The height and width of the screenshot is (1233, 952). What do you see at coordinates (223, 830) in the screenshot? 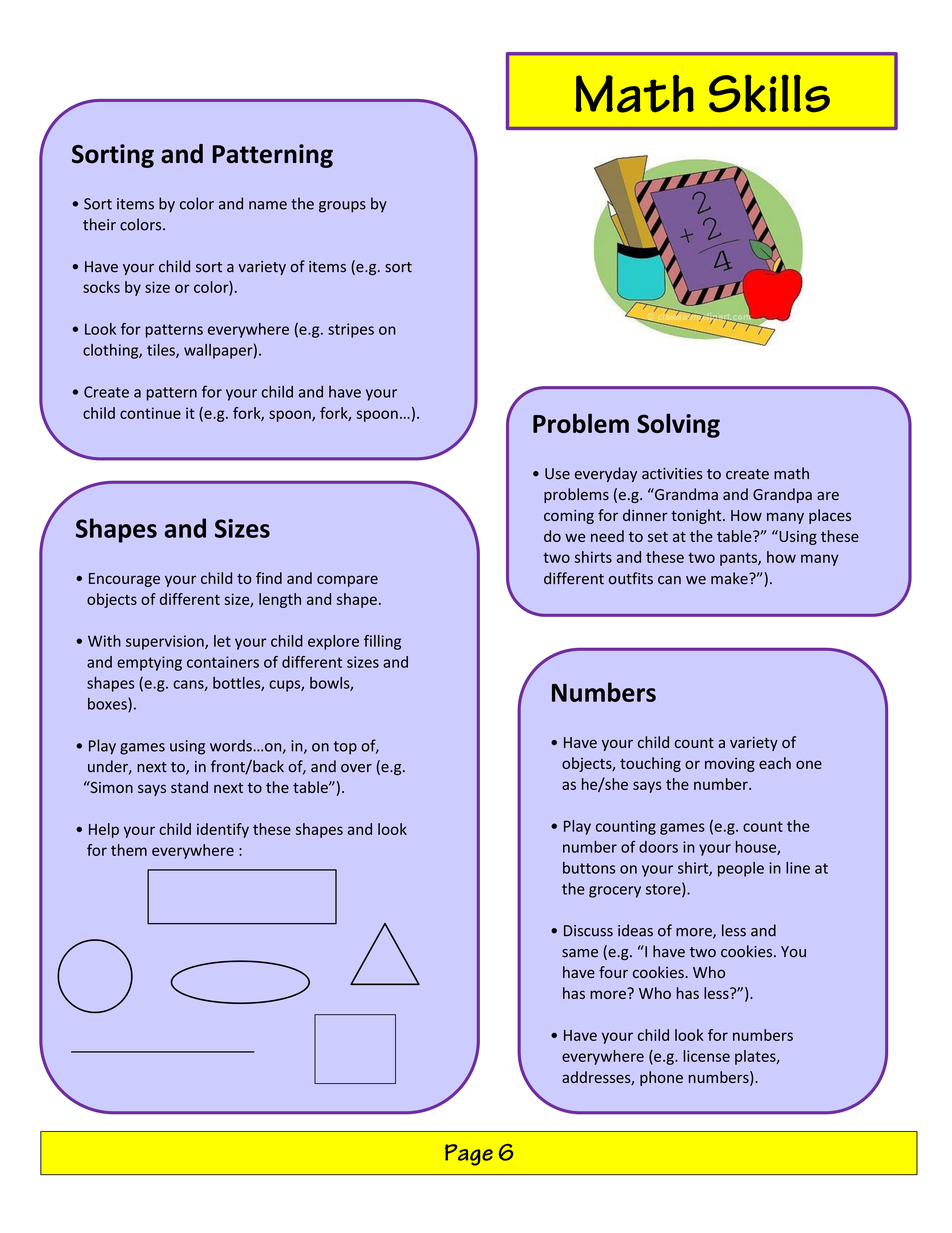
I see `identify` at bounding box center [223, 830].
